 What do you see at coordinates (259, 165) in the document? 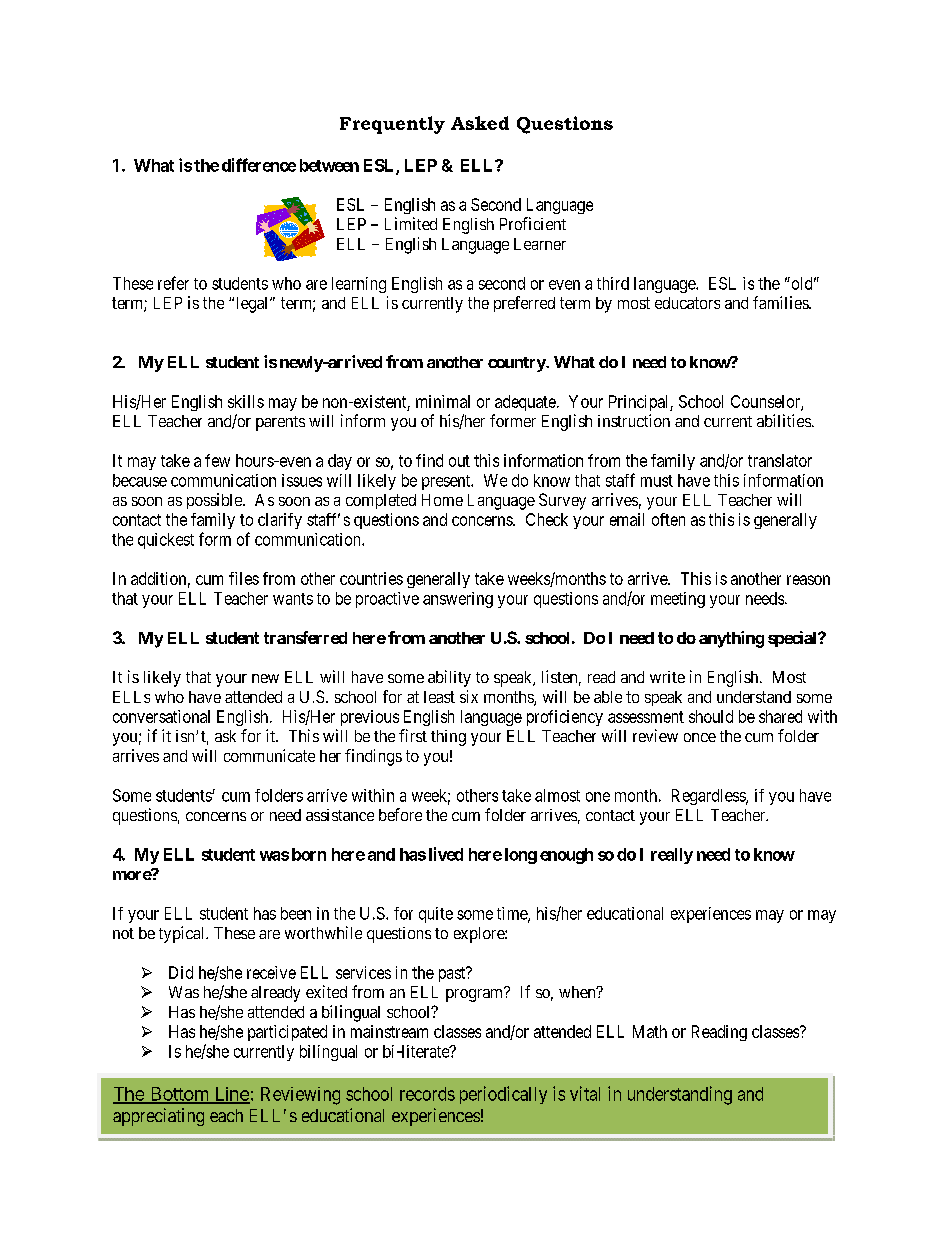
I see `difference` at bounding box center [259, 165].
